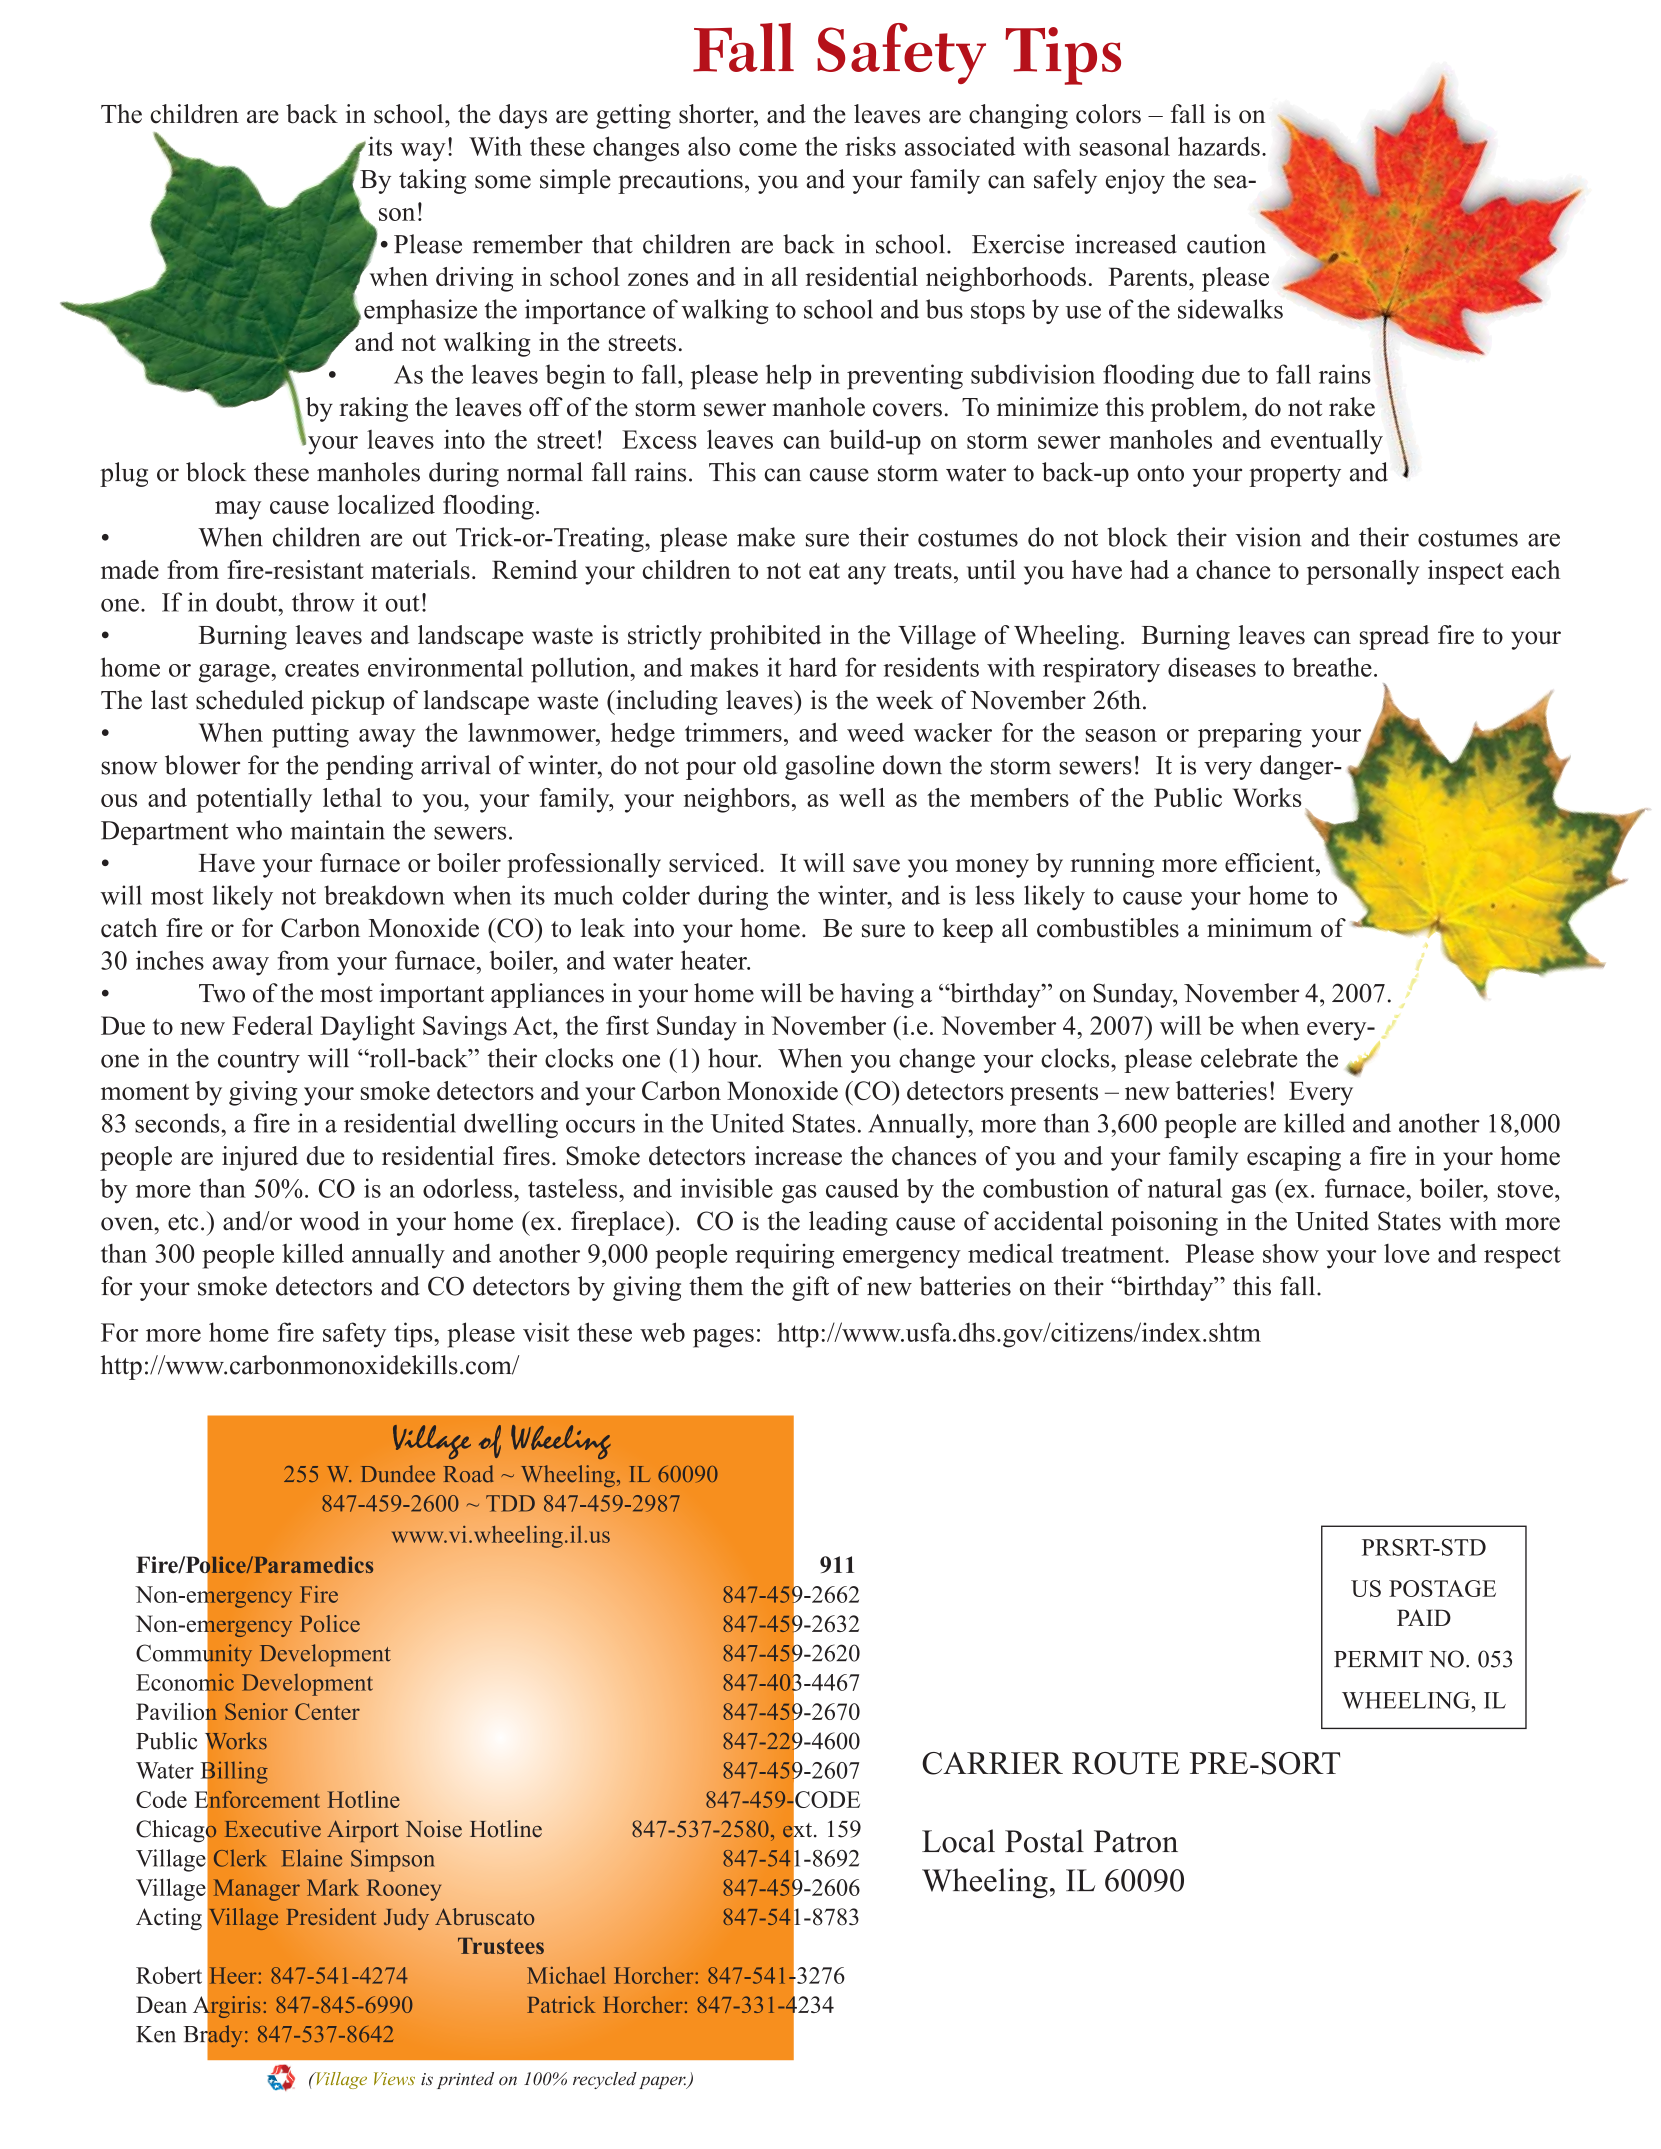 The image size is (1661, 2149). Describe the element at coordinates (870, 146) in the document. I see `risks` at that location.
